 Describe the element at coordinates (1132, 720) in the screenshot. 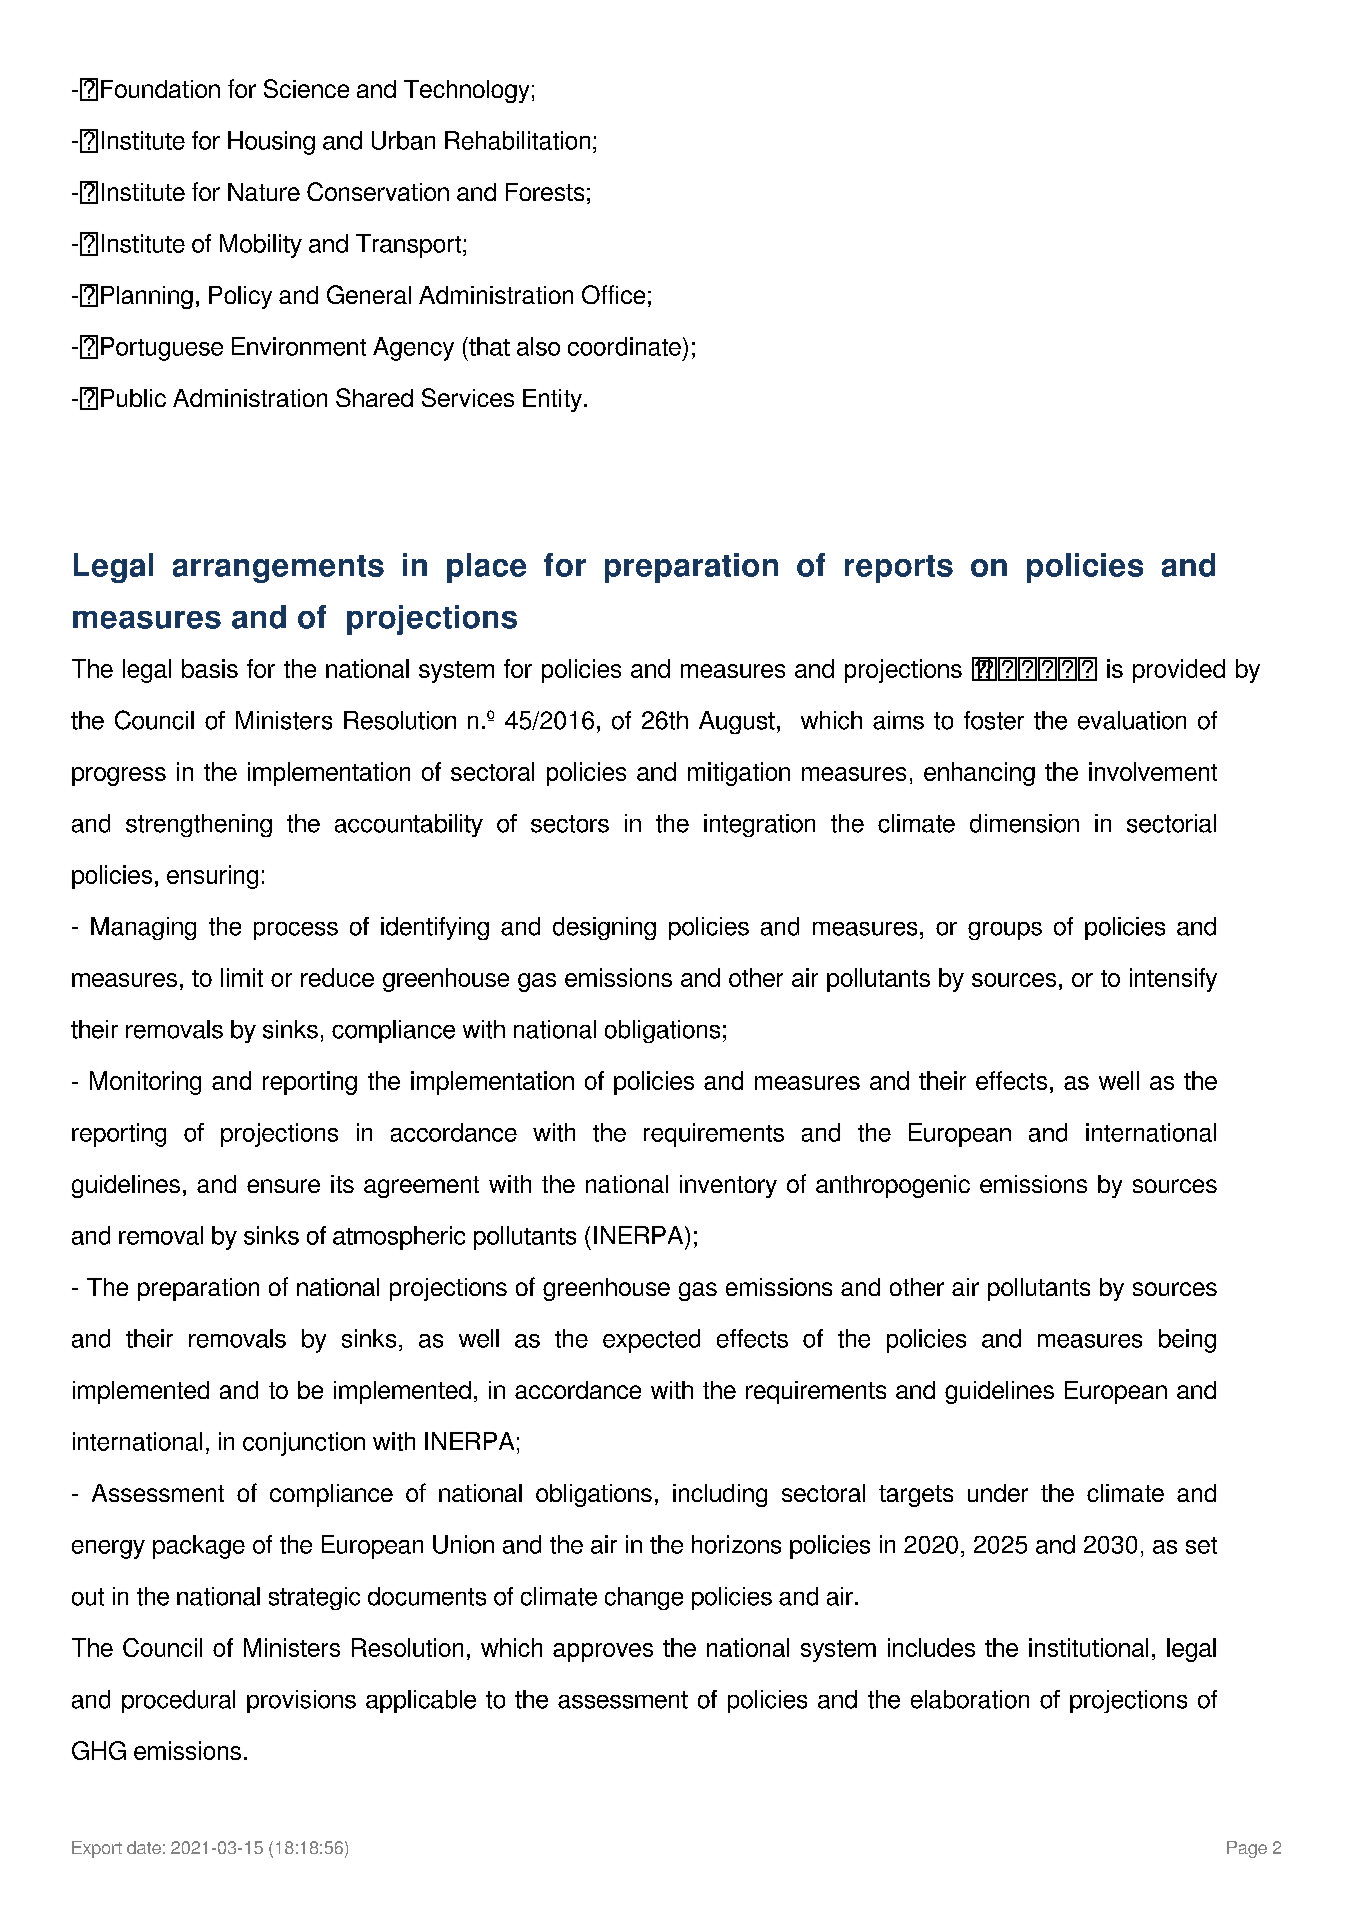

I see `evaluation` at that location.
